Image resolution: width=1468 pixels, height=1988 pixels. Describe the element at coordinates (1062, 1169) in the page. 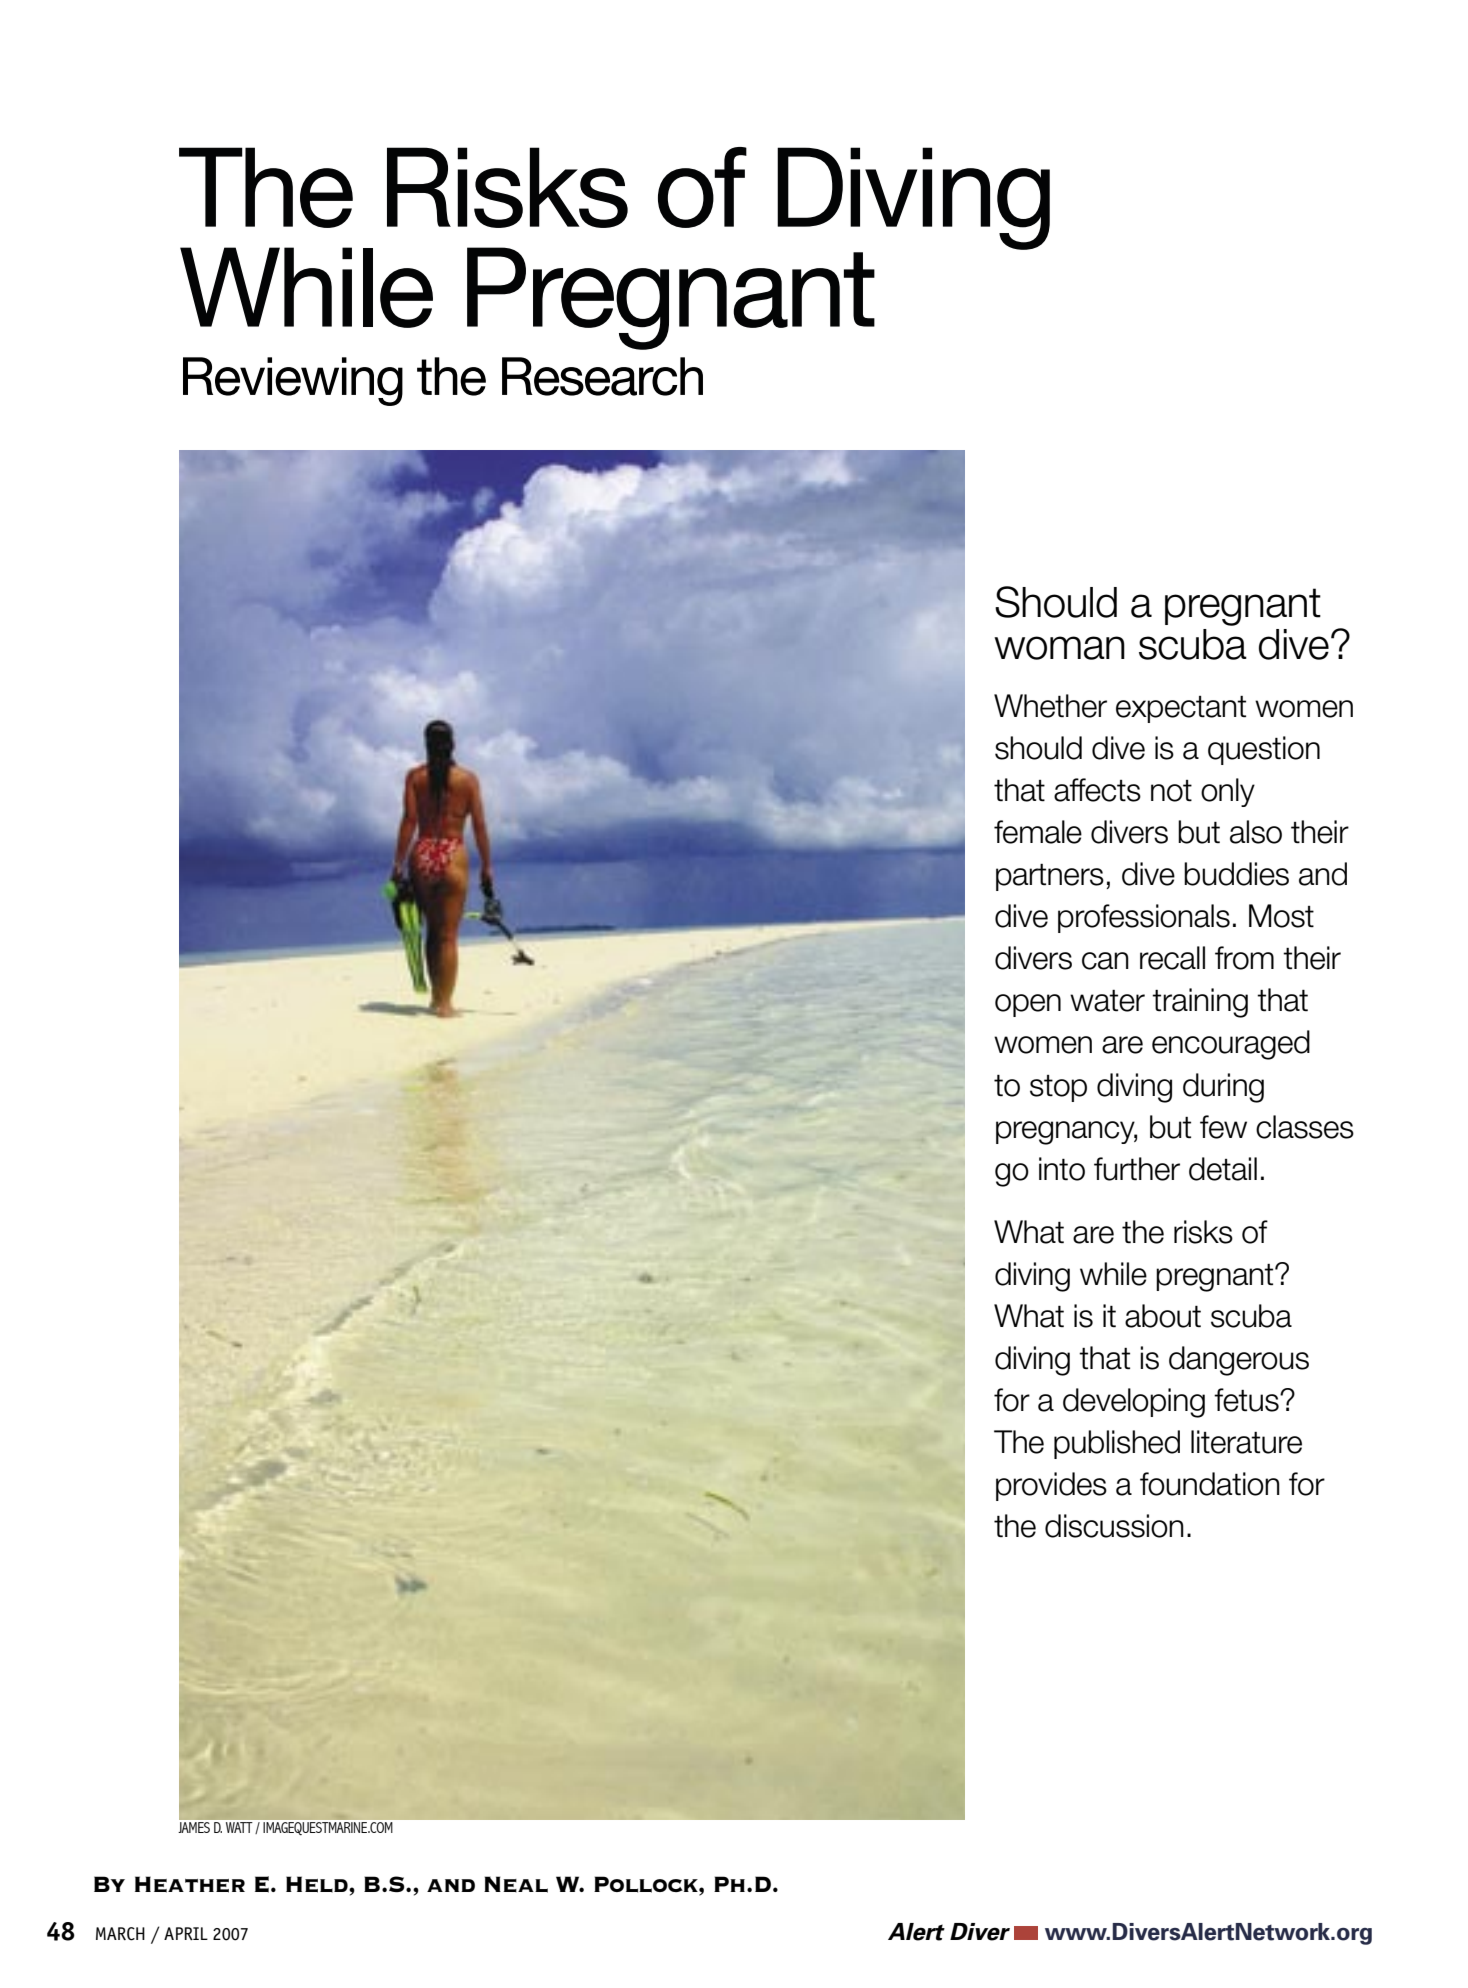

I see `into` at that location.
